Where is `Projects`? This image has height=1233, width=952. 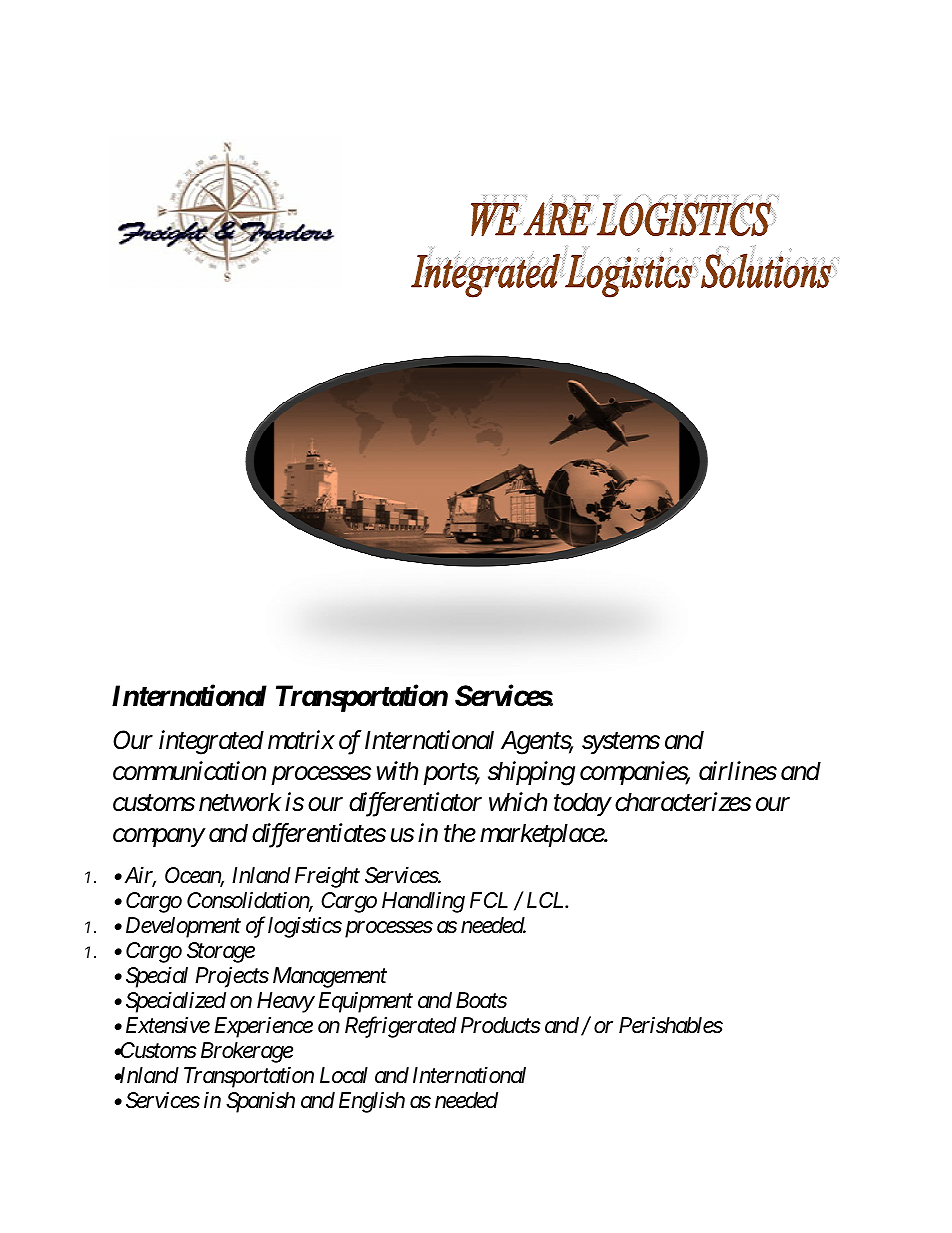 Projects is located at coordinates (232, 977).
